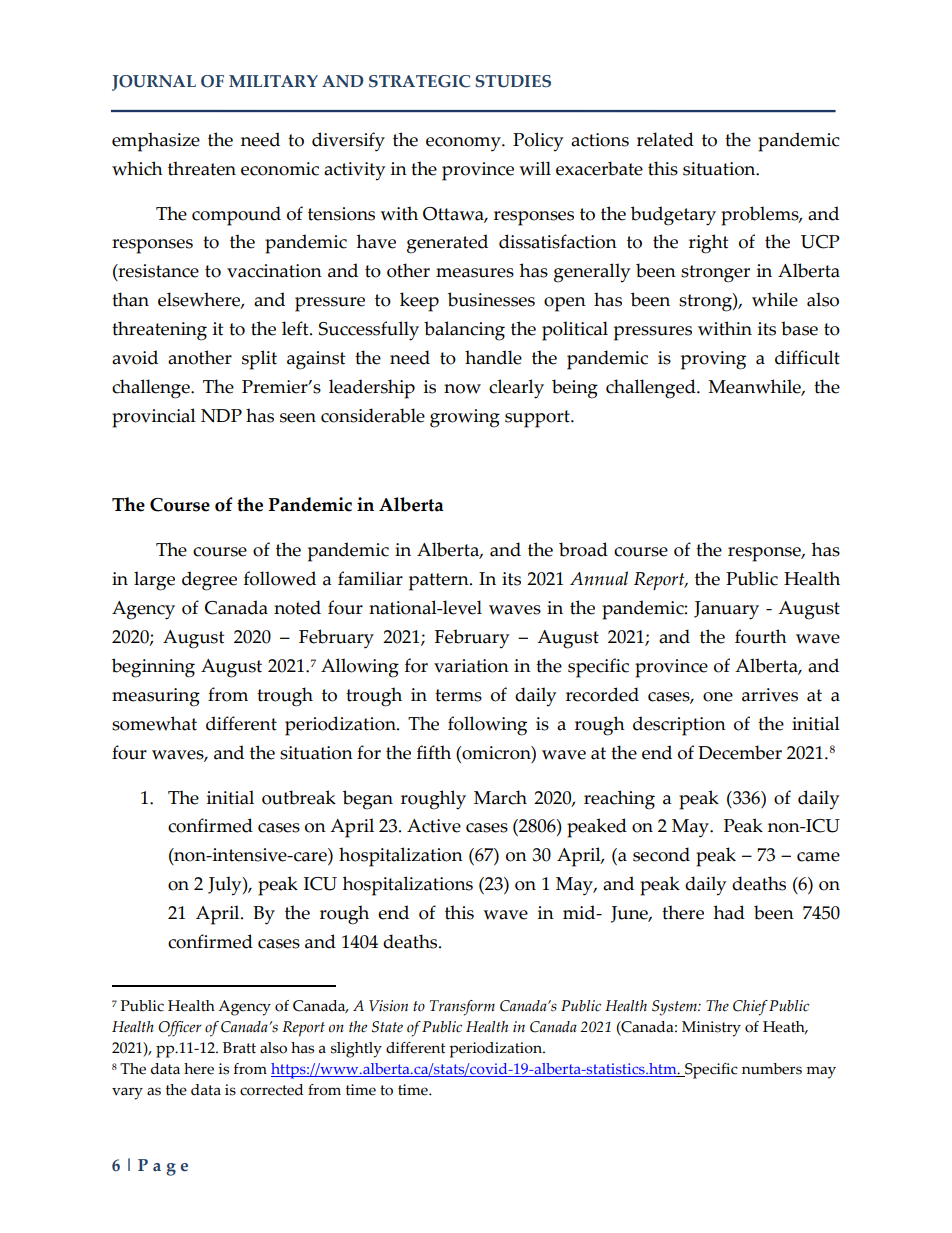 The image size is (952, 1233). Describe the element at coordinates (156, 142) in the image. I see `emphasize` at that location.
